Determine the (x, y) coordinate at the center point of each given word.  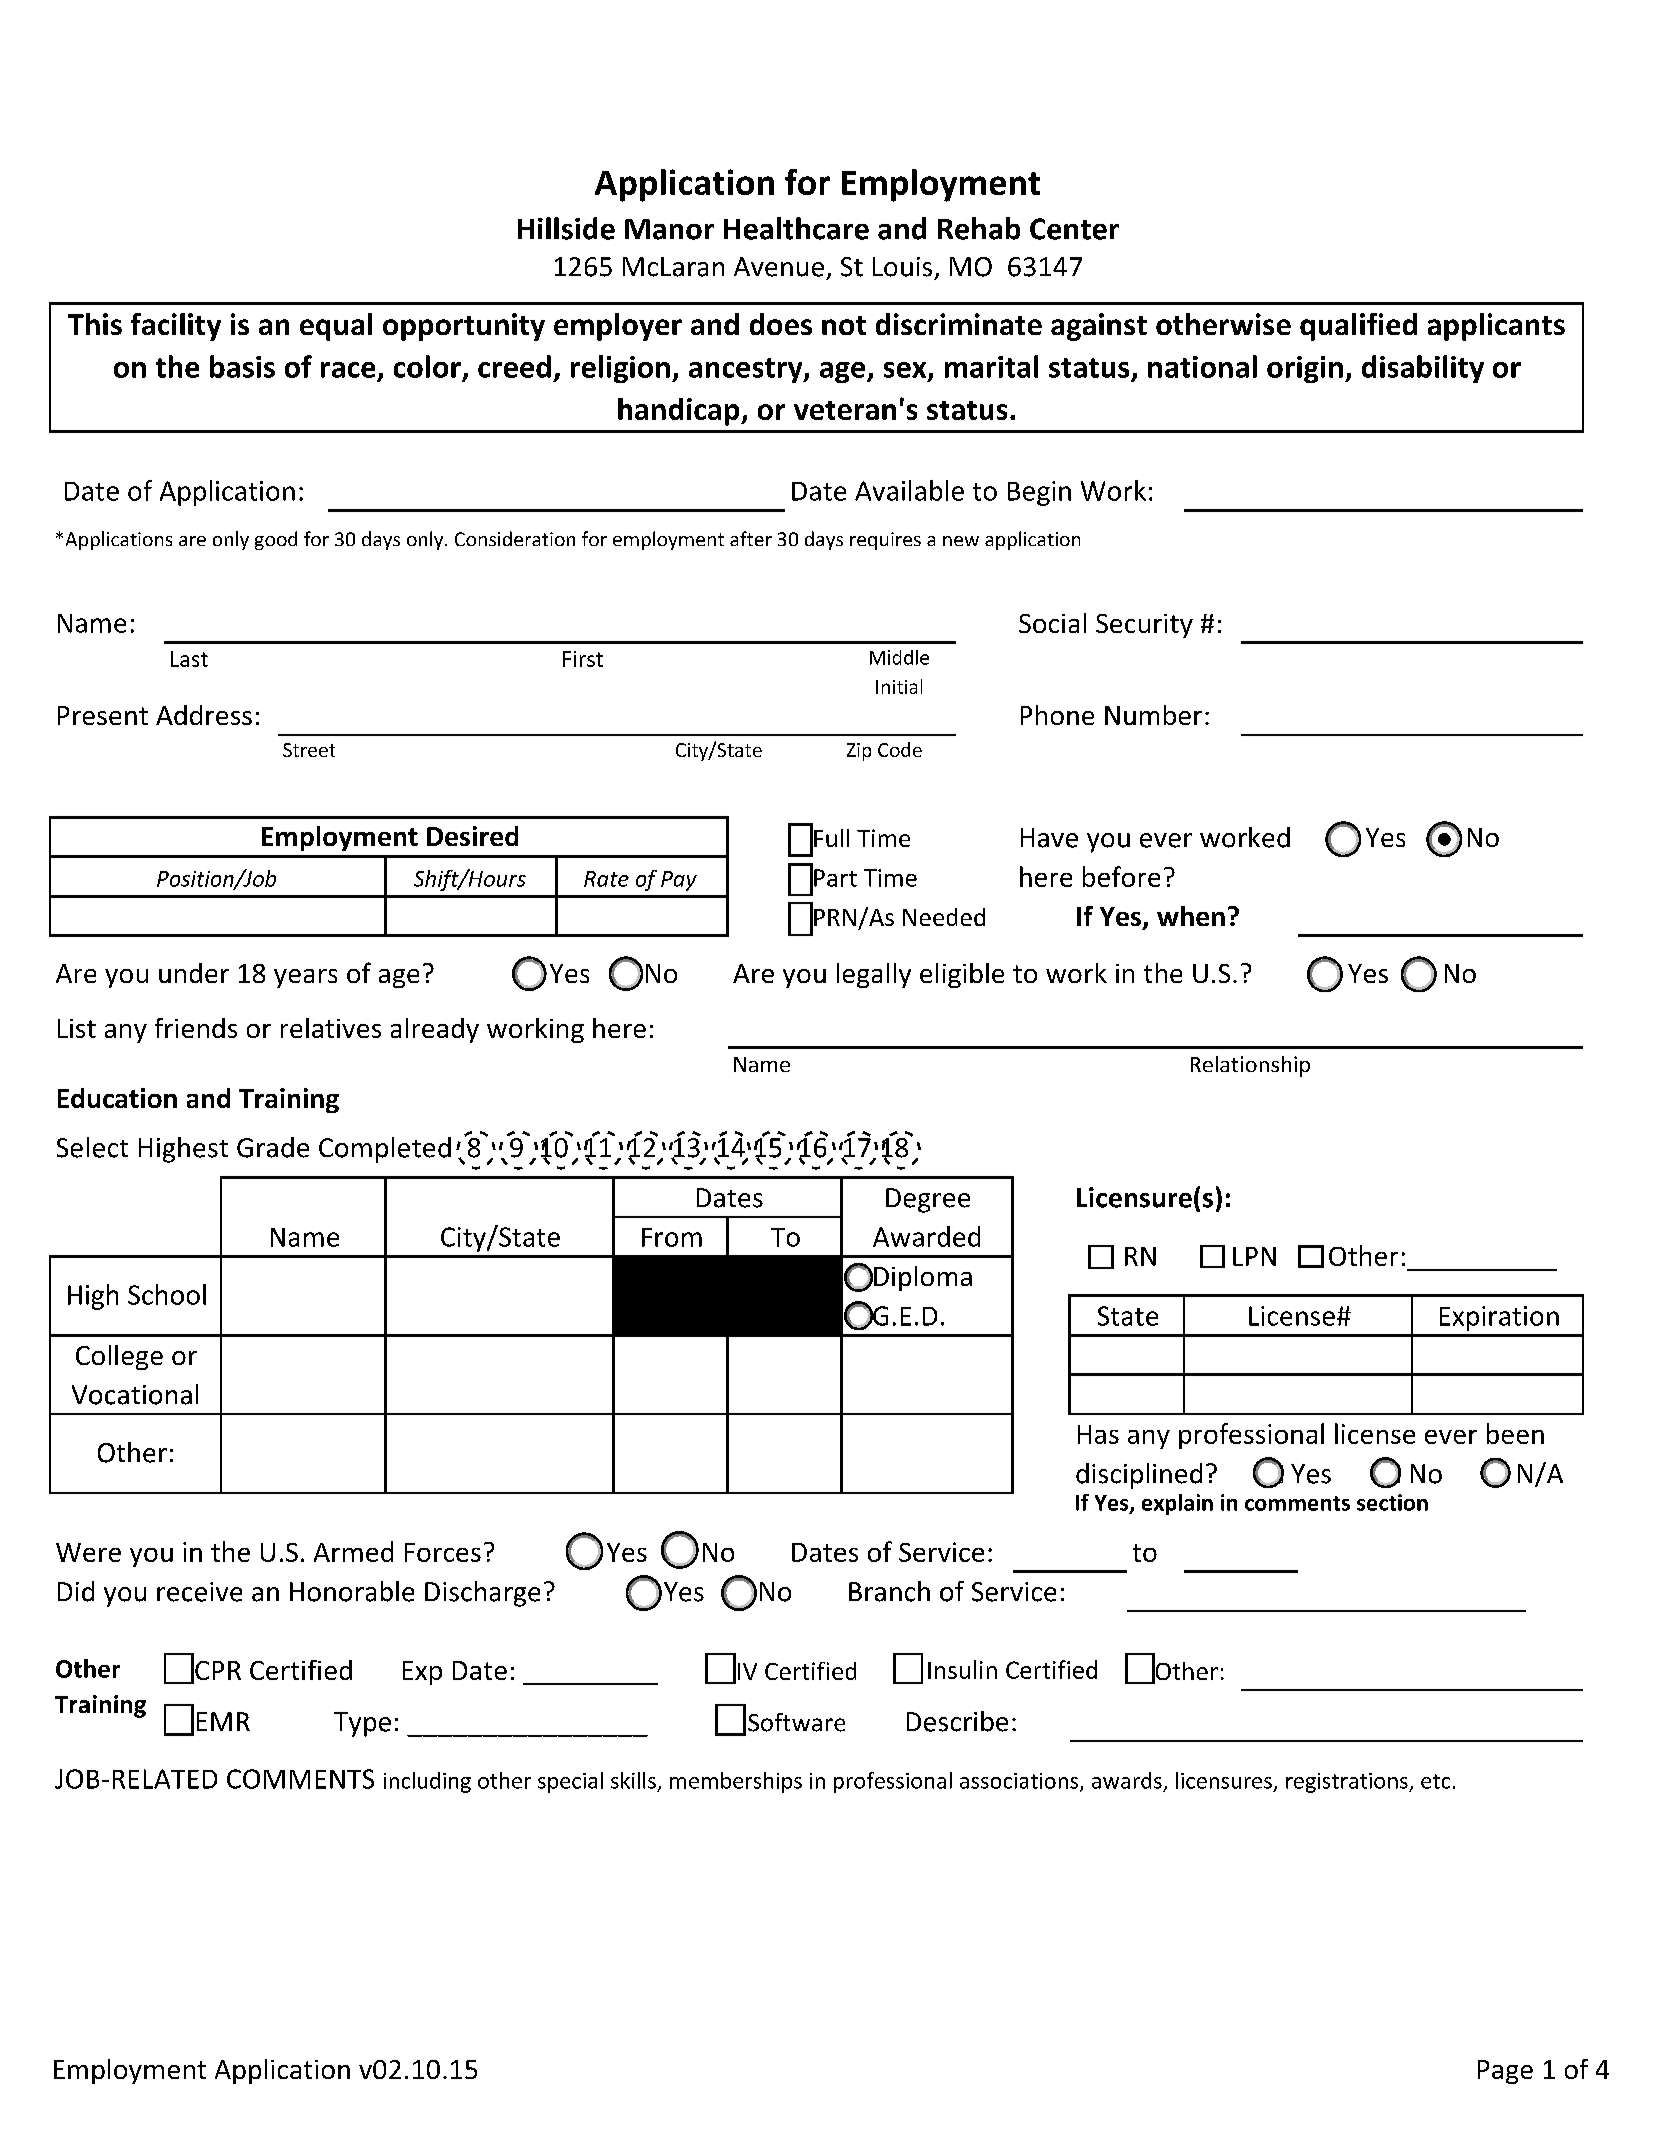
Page (1505, 2072)
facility (176, 327)
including (427, 1782)
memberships (736, 1782)
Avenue (779, 267)
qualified (1358, 327)
